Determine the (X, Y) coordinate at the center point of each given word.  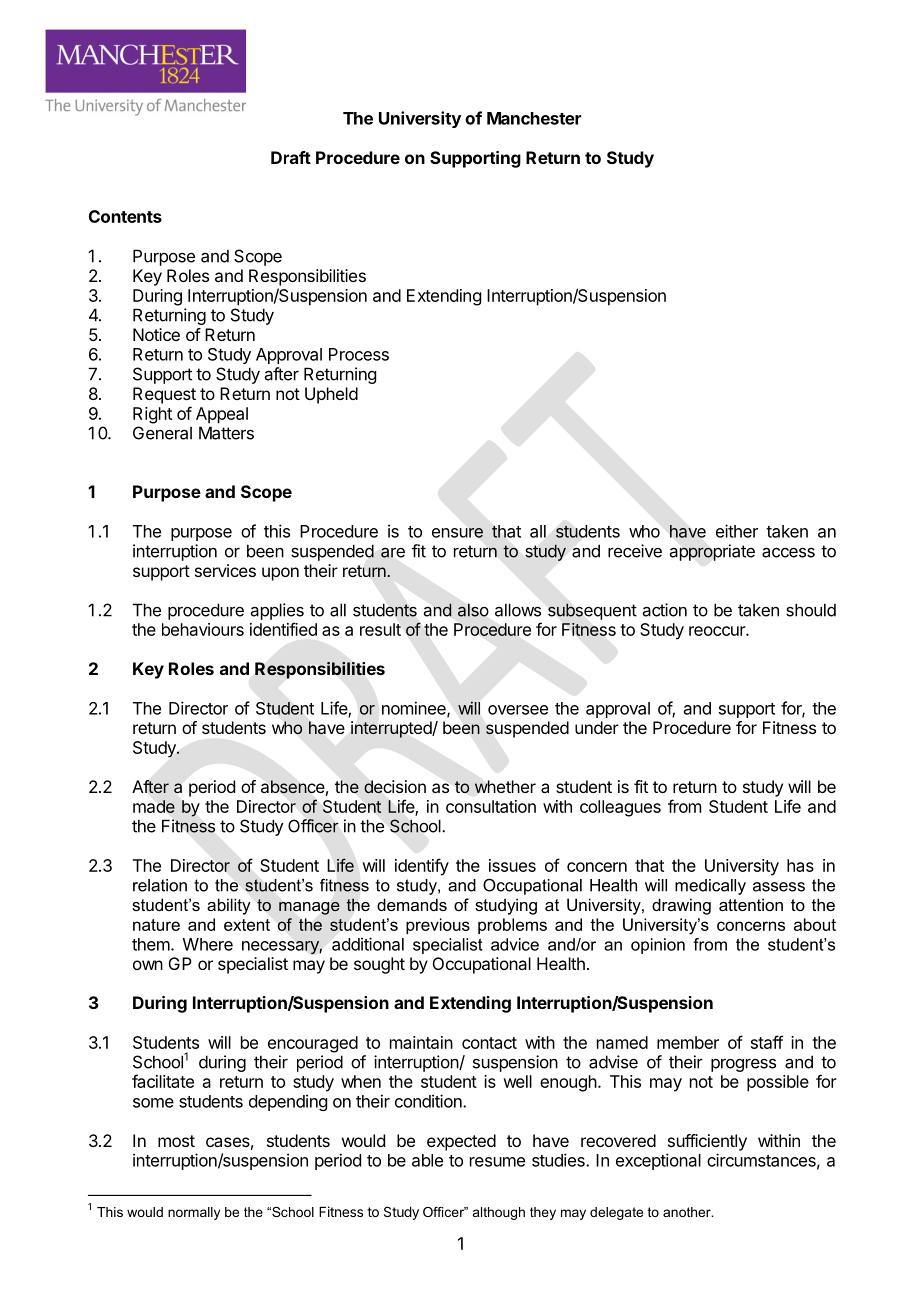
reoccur (718, 631)
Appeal (222, 415)
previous (438, 926)
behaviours (203, 629)
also (473, 610)
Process (359, 354)
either (737, 531)
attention (751, 904)
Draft (291, 157)
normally (194, 1213)
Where (208, 944)
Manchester (534, 118)
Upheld (331, 395)
